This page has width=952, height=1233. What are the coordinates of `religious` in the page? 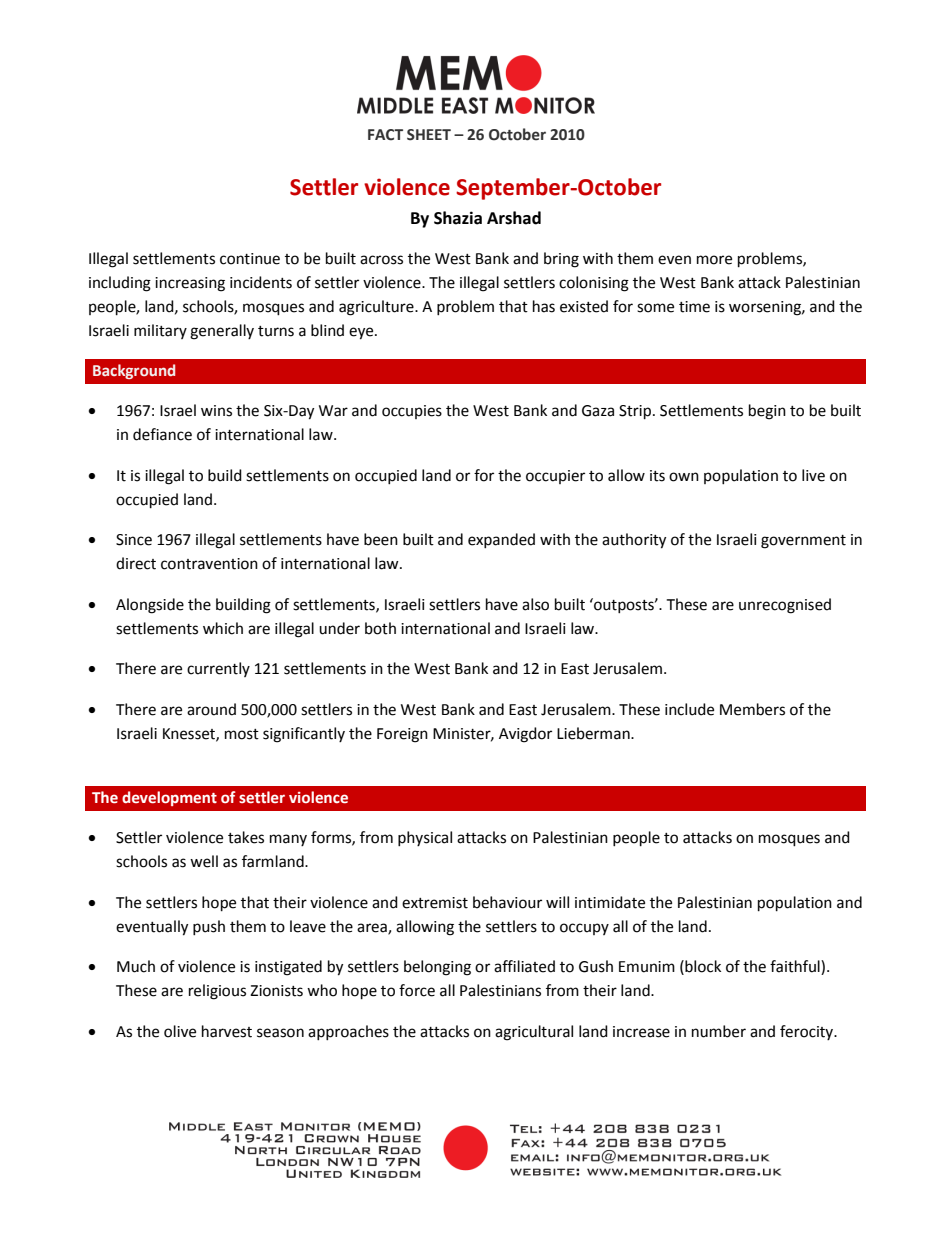 It's located at (217, 992).
